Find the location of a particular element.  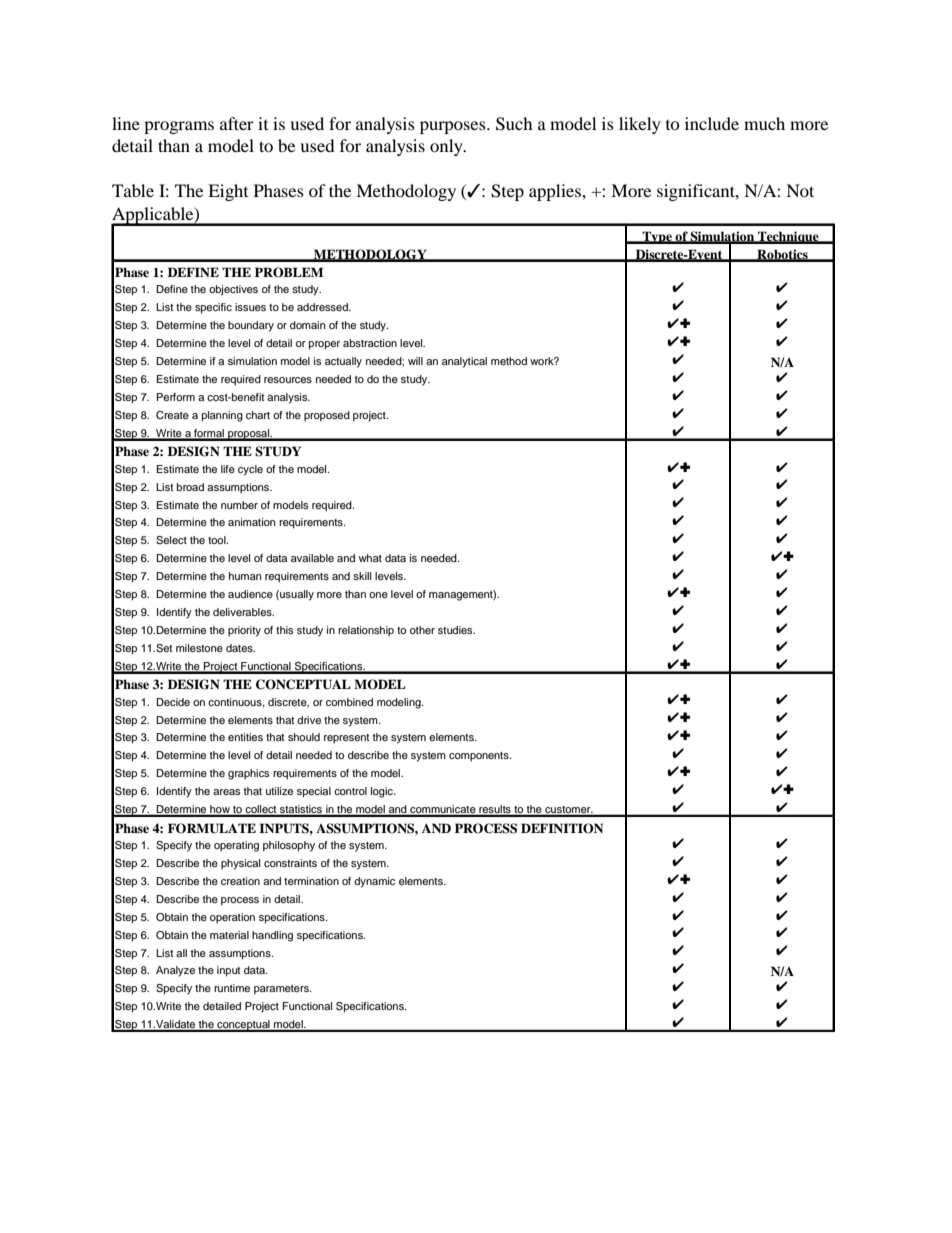

graphics is located at coordinates (248, 774).
